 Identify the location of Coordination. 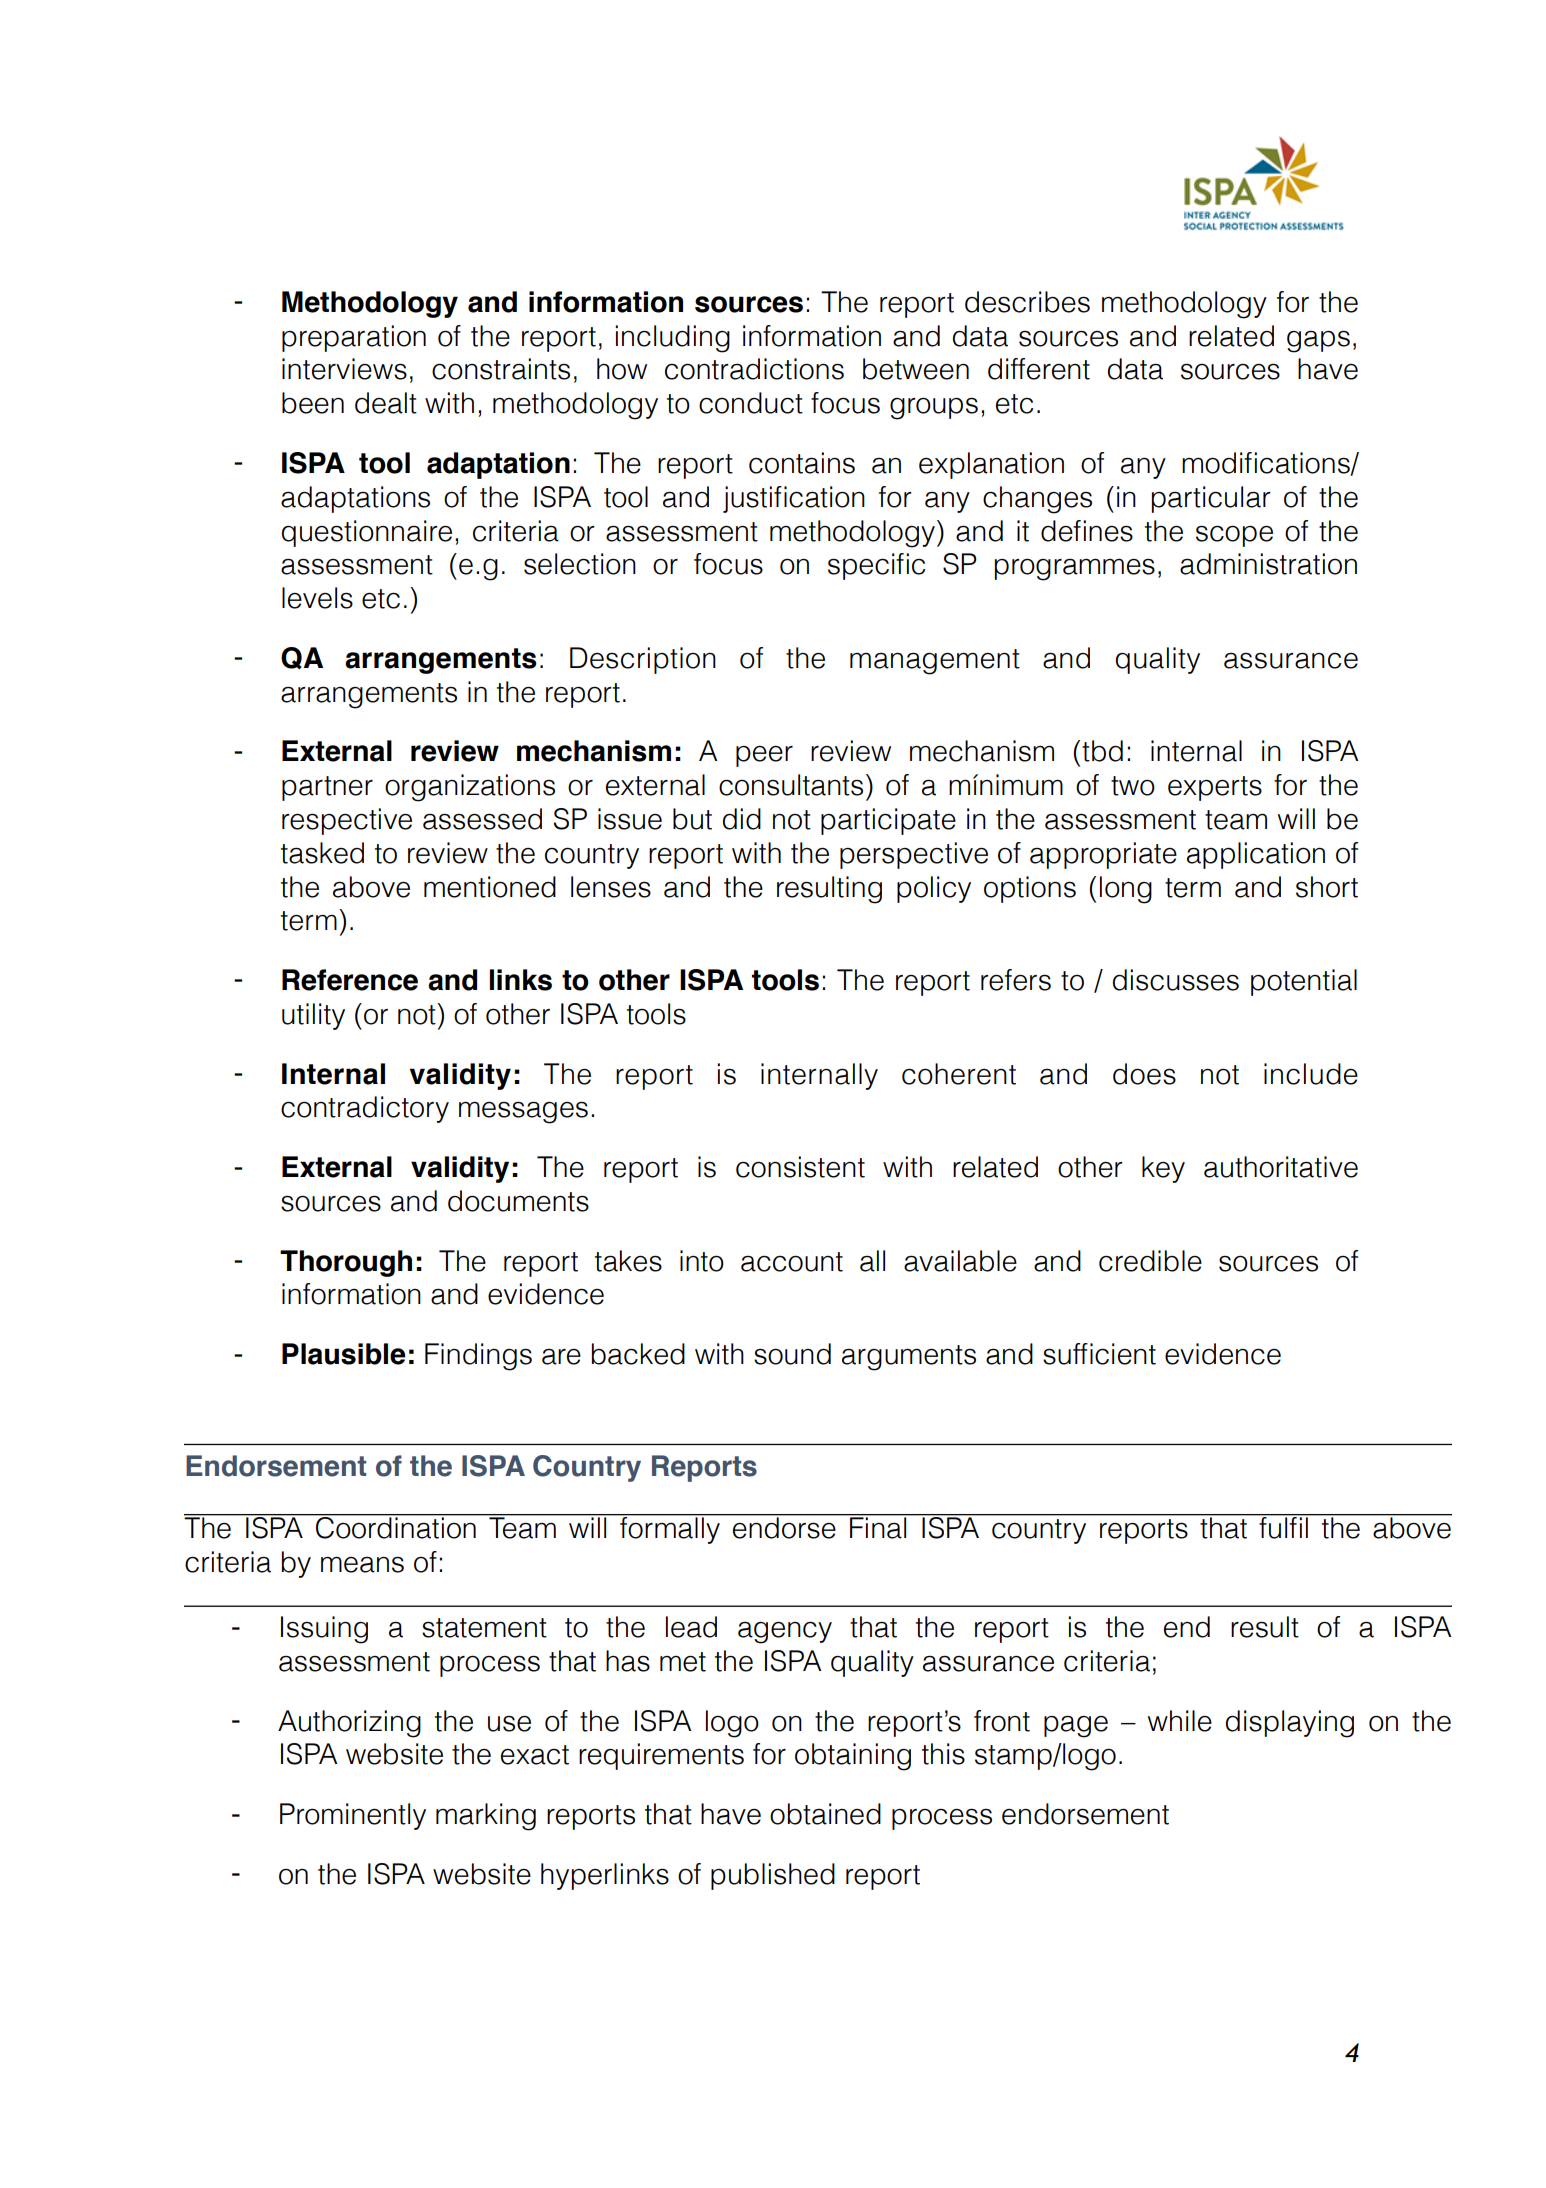
(396, 1527).
